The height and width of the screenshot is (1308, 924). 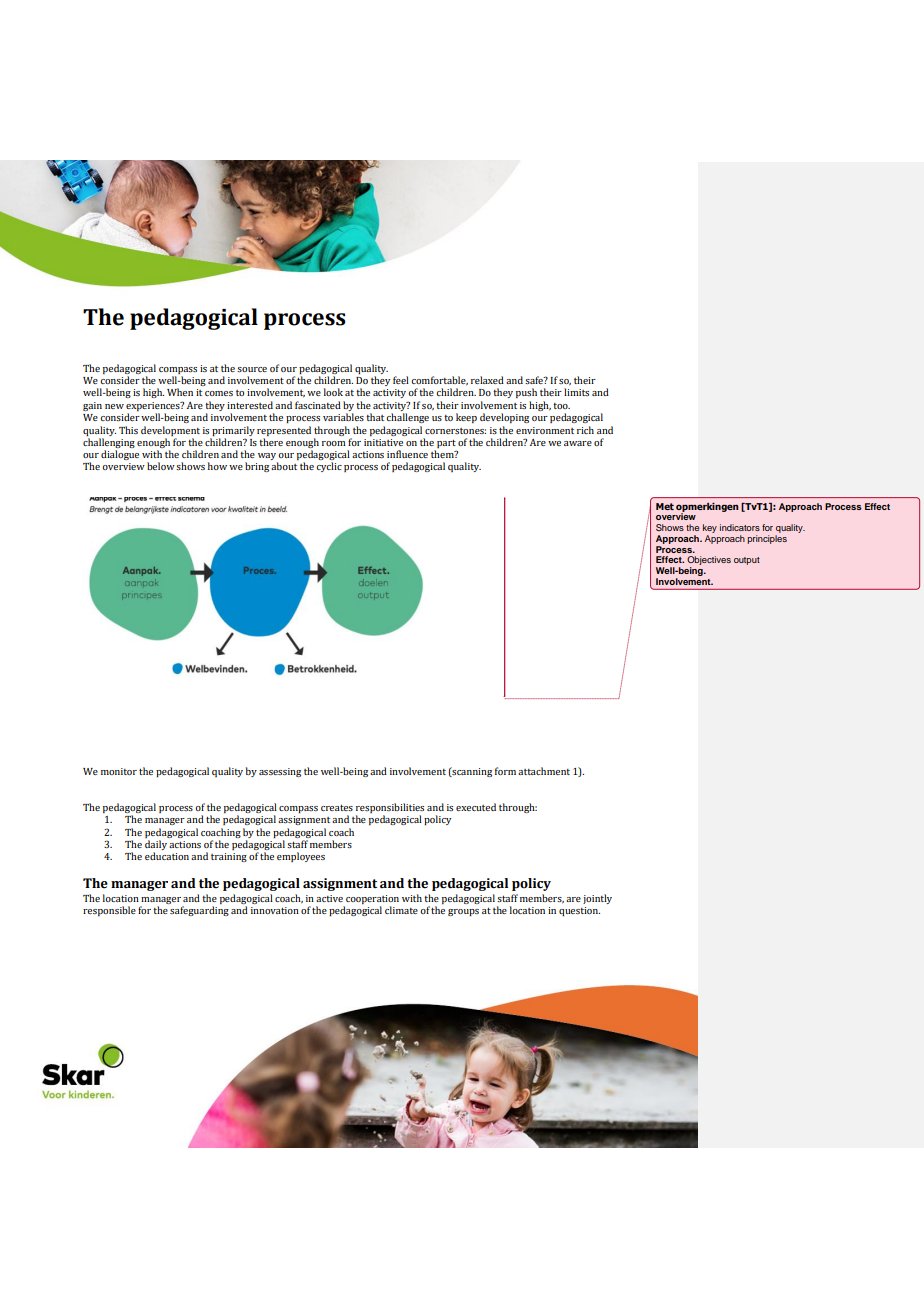 What do you see at coordinates (576, 392) in the screenshot?
I see `limits` at bounding box center [576, 392].
